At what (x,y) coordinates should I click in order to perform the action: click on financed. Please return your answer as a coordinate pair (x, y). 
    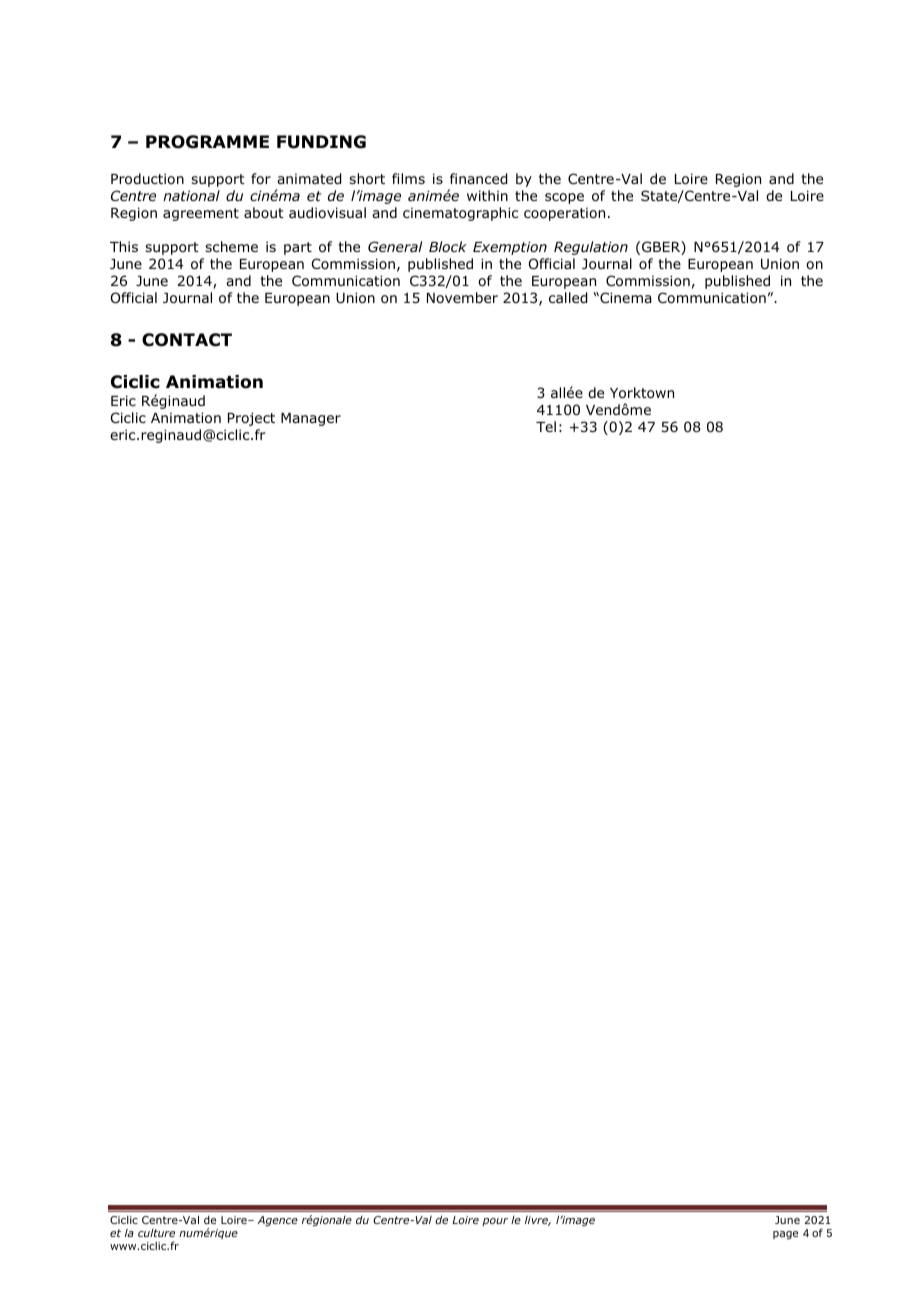
    Looking at the image, I should click on (478, 179).
